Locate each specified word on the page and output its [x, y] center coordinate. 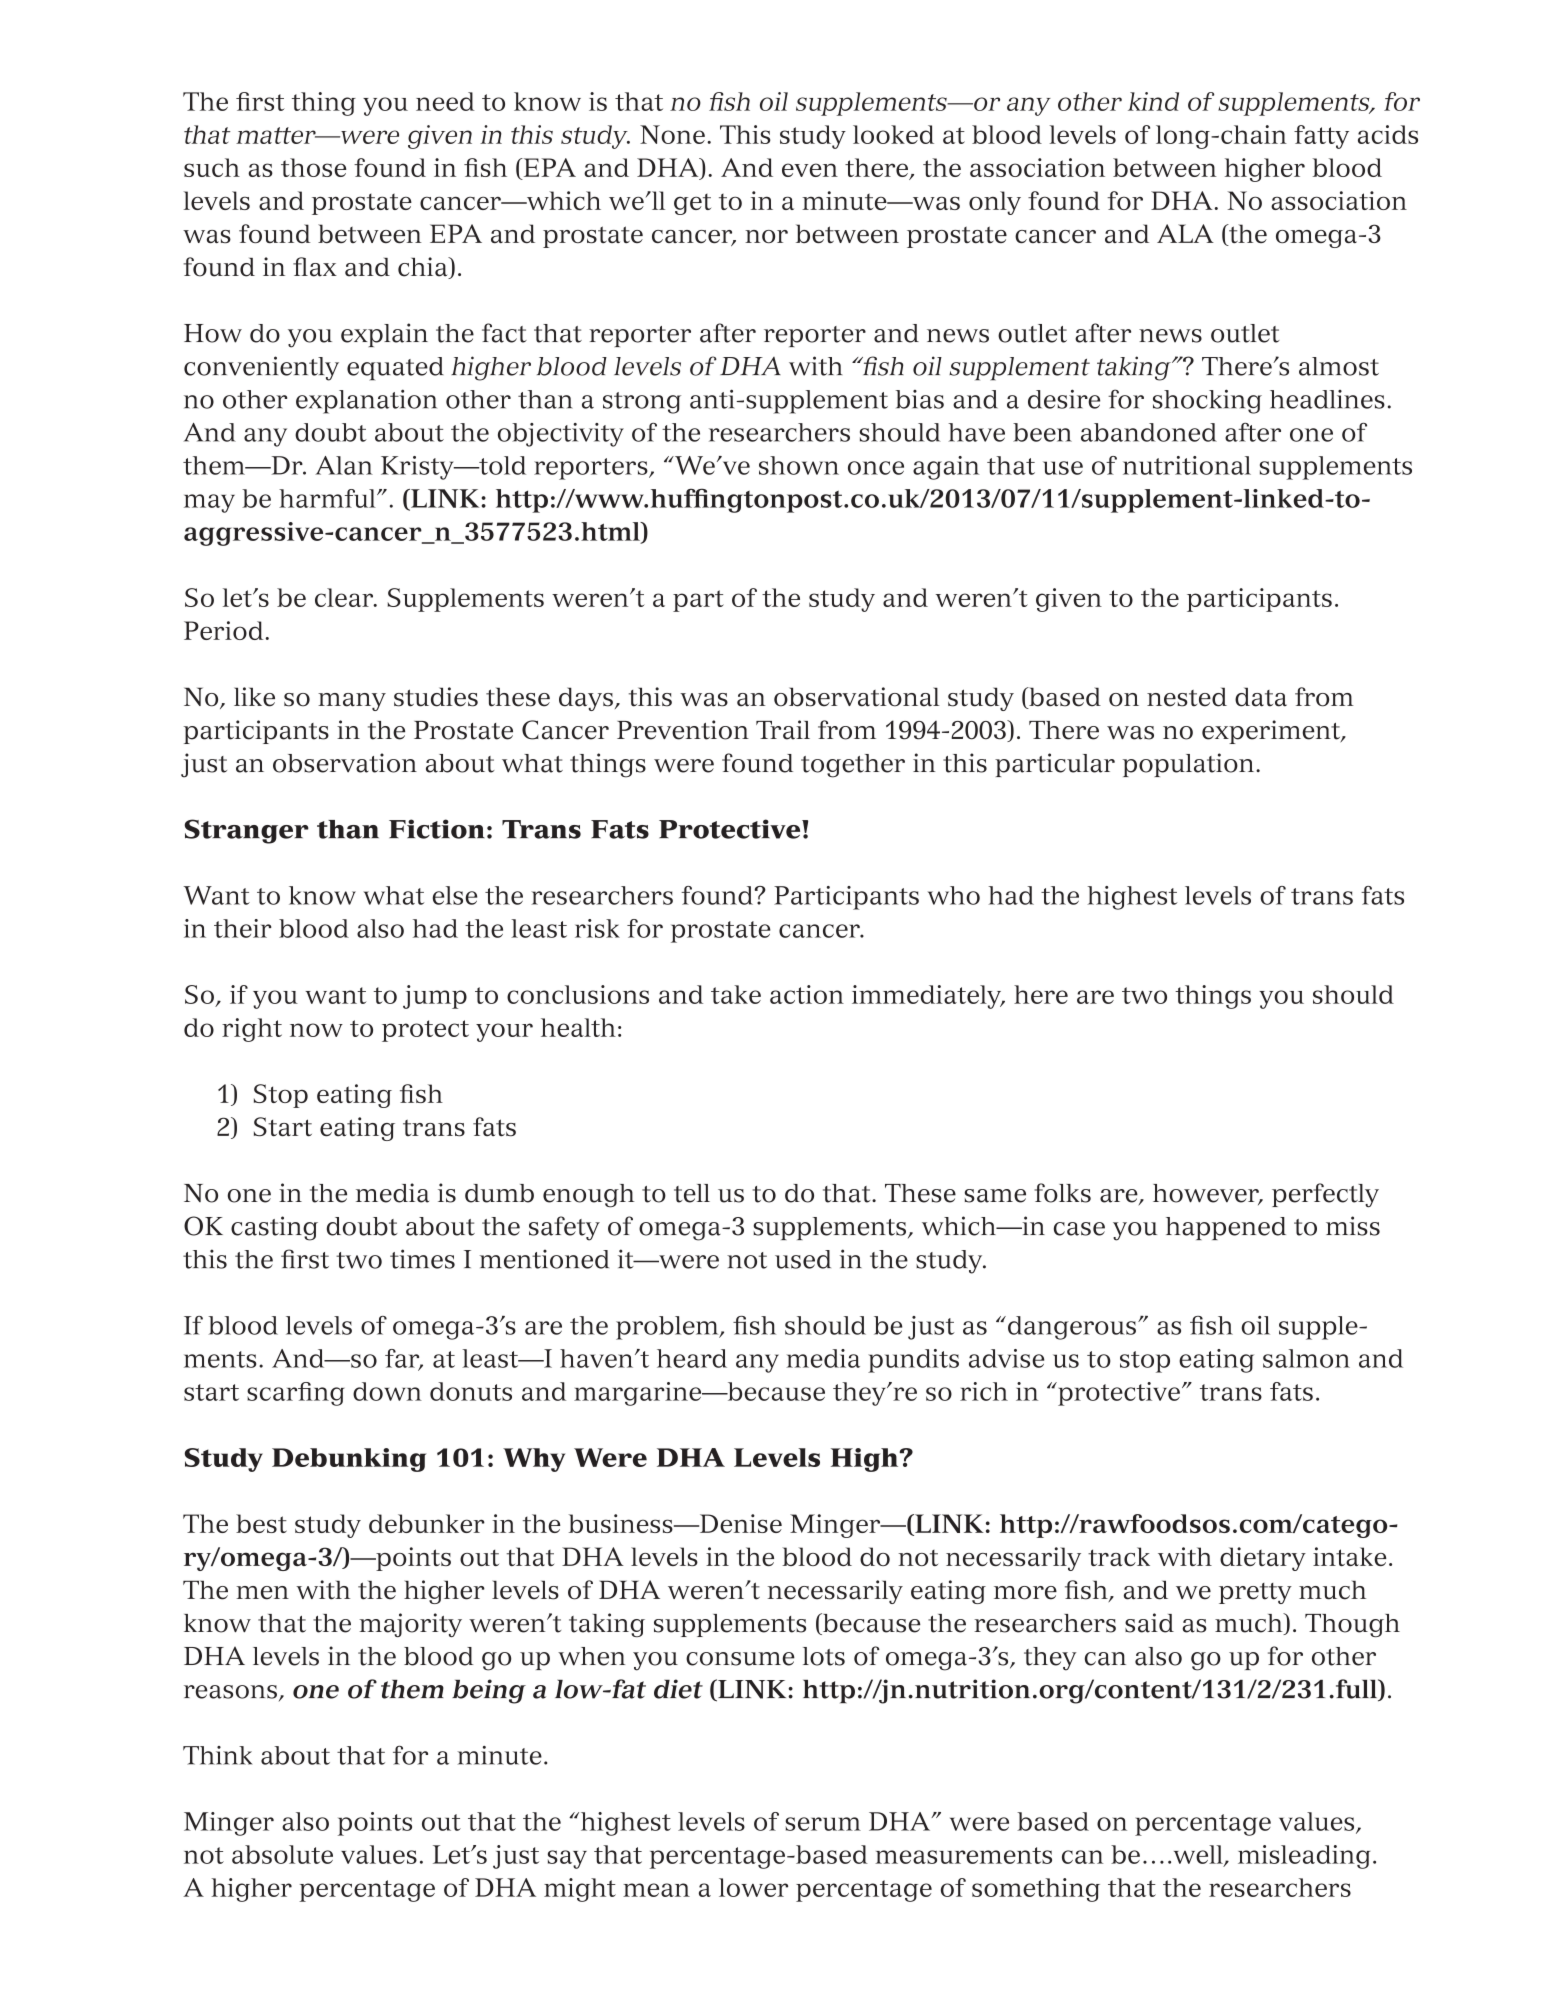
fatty [1321, 137]
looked [893, 134]
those [314, 167]
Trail [783, 730]
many [352, 702]
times [422, 1259]
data [1261, 697]
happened [1226, 1228]
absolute [282, 1854]
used [803, 1259]
